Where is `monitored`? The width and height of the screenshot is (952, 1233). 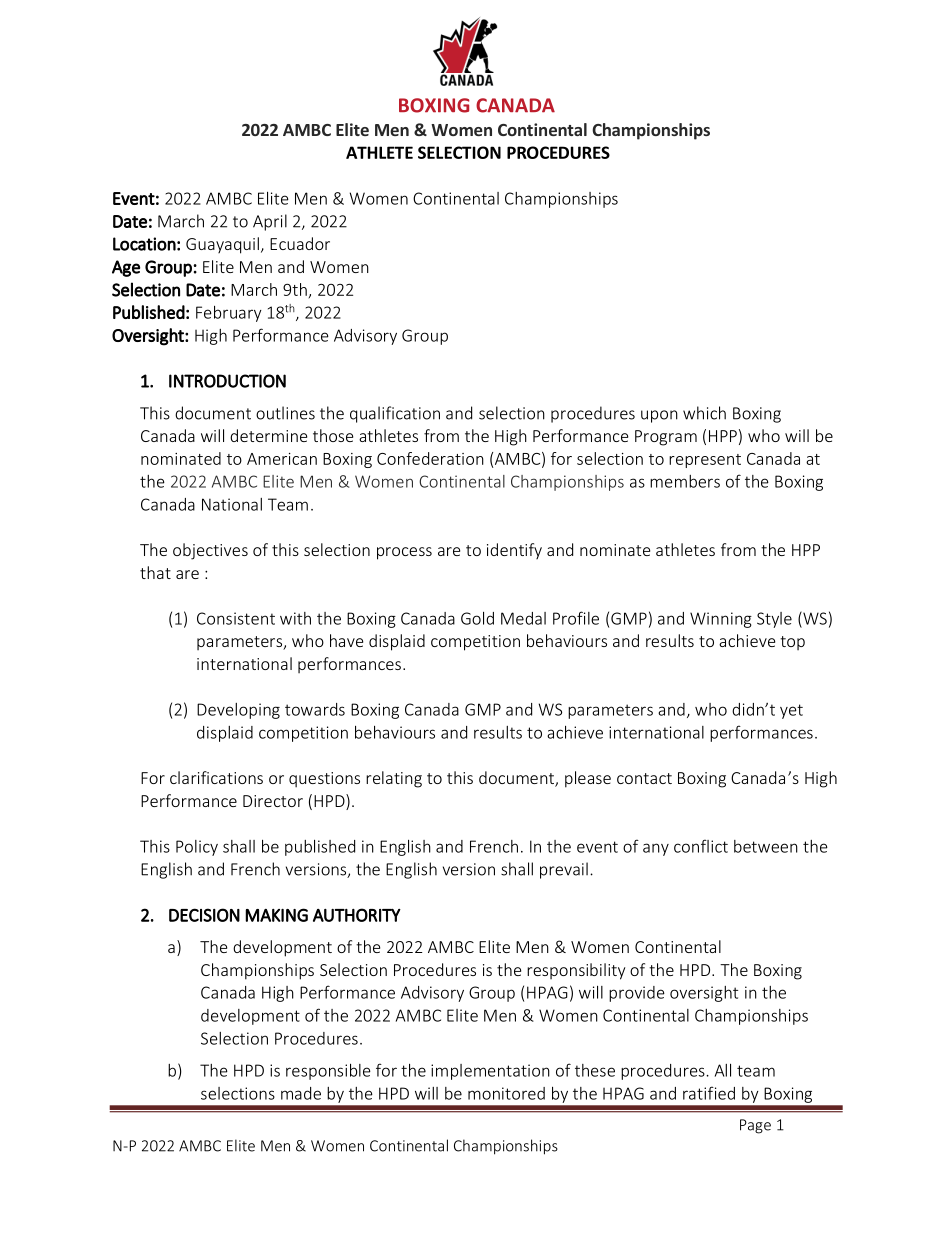
monitored is located at coordinates (506, 1093).
